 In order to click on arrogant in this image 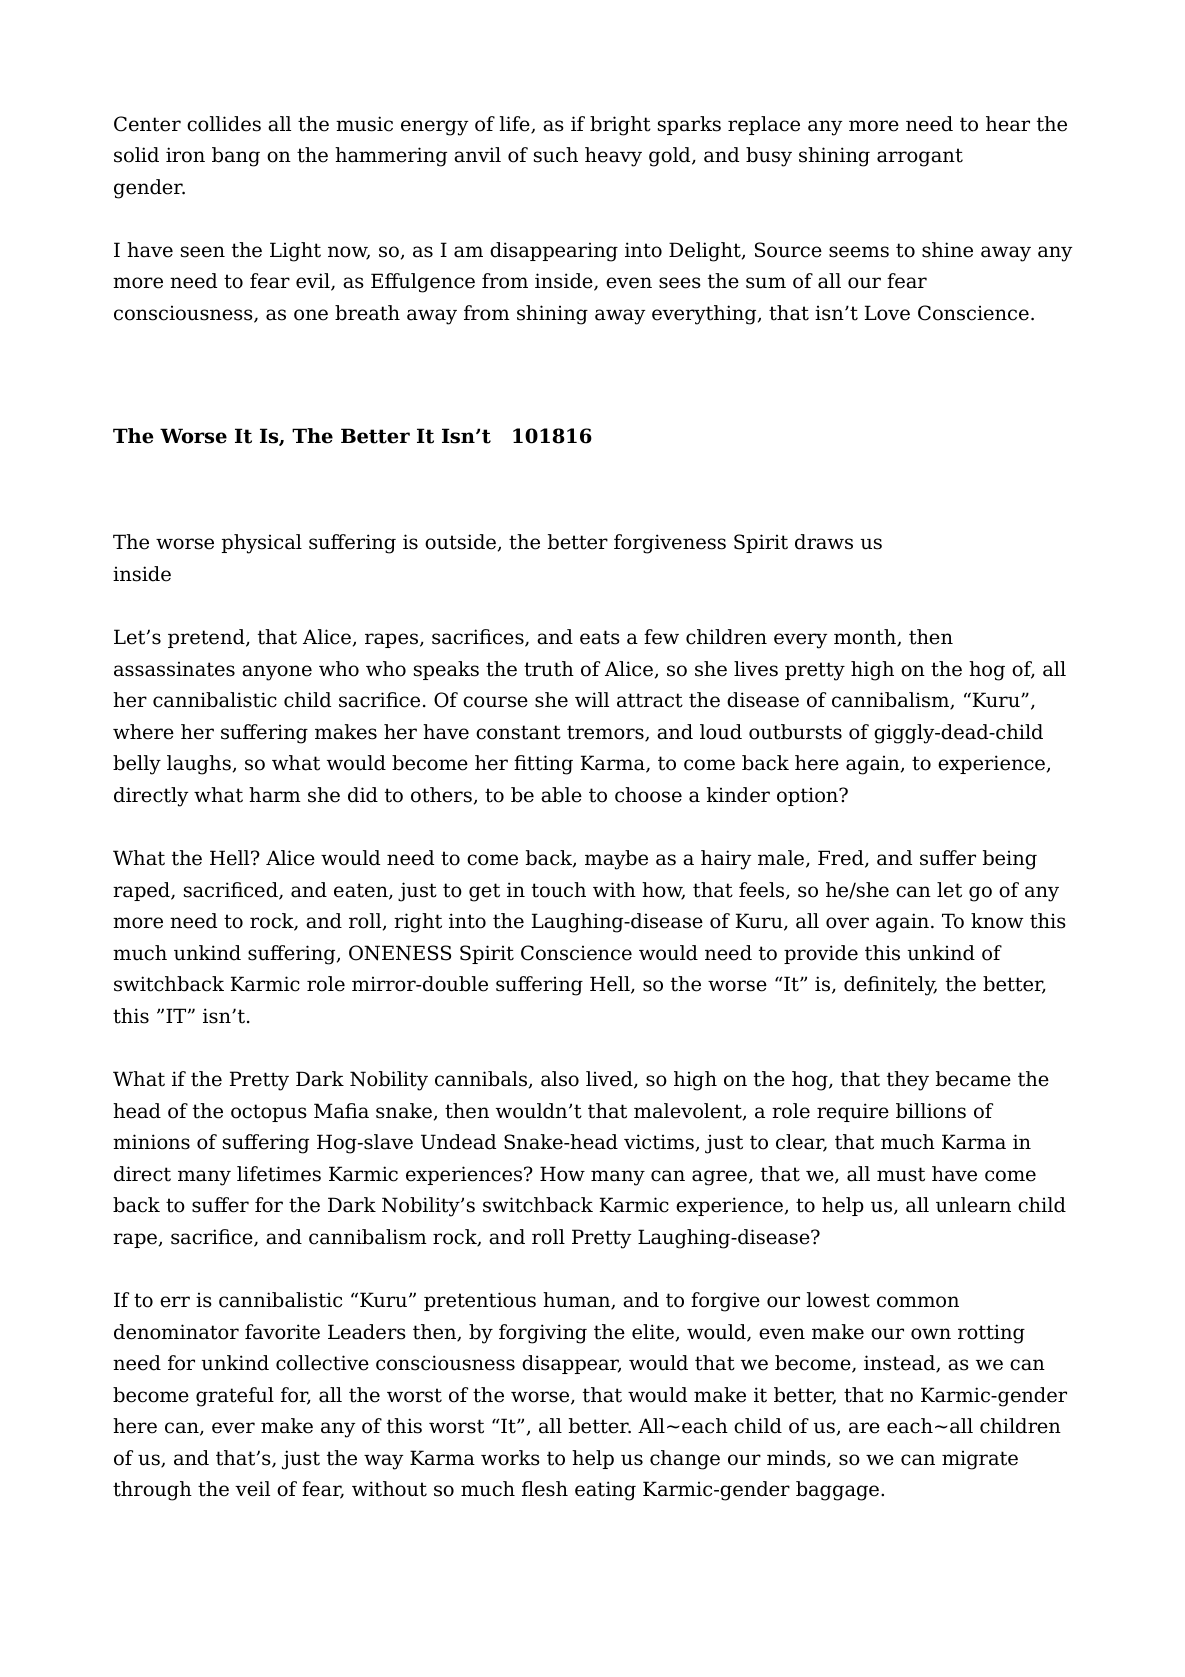, I will do `click(920, 157)`.
